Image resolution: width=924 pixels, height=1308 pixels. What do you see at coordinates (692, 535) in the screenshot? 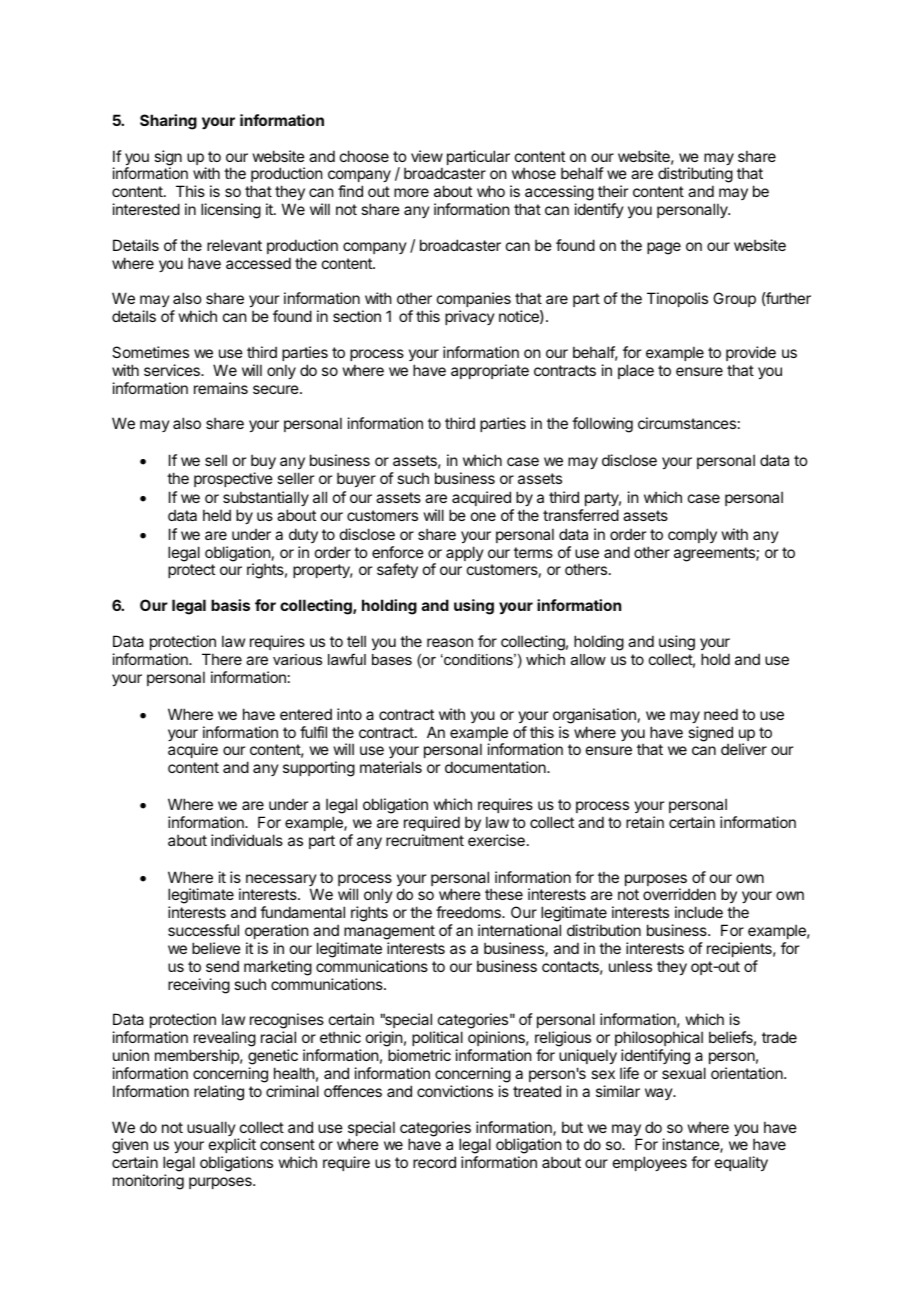
I see `comply` at bounding box center [692, 535].
